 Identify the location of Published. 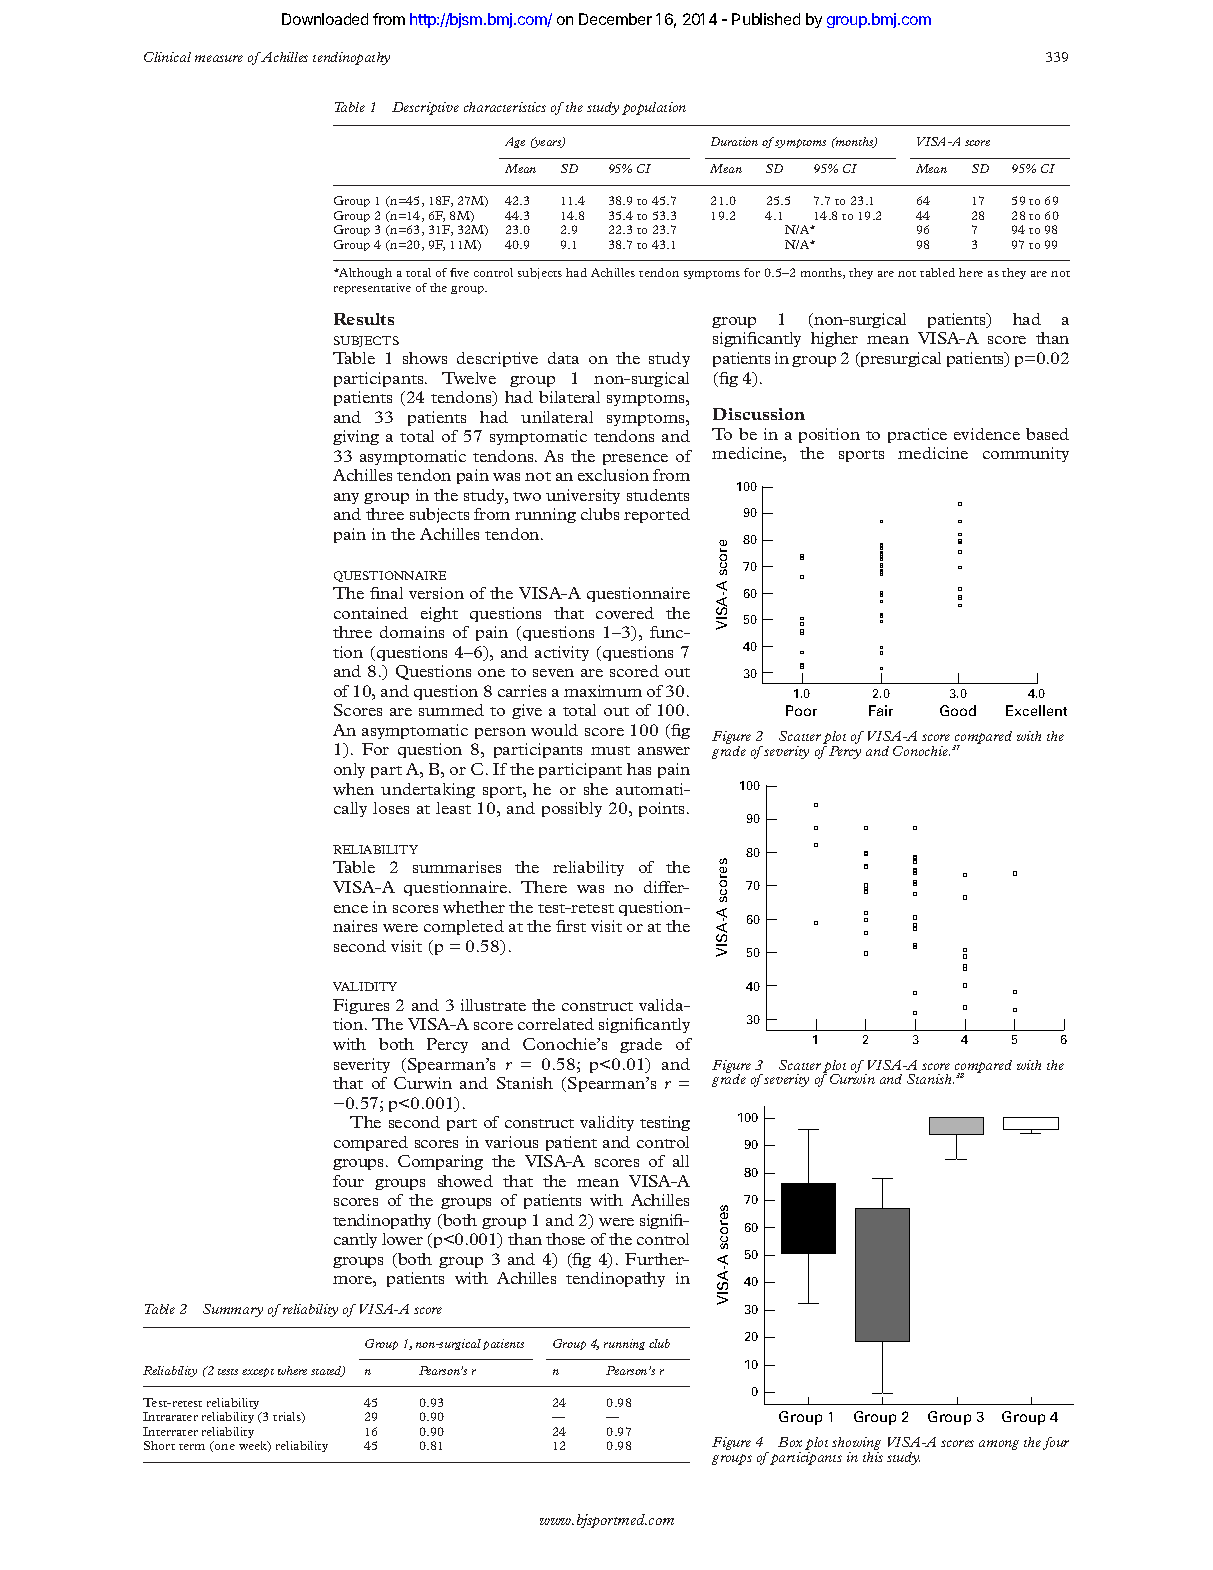
(766, 19).
